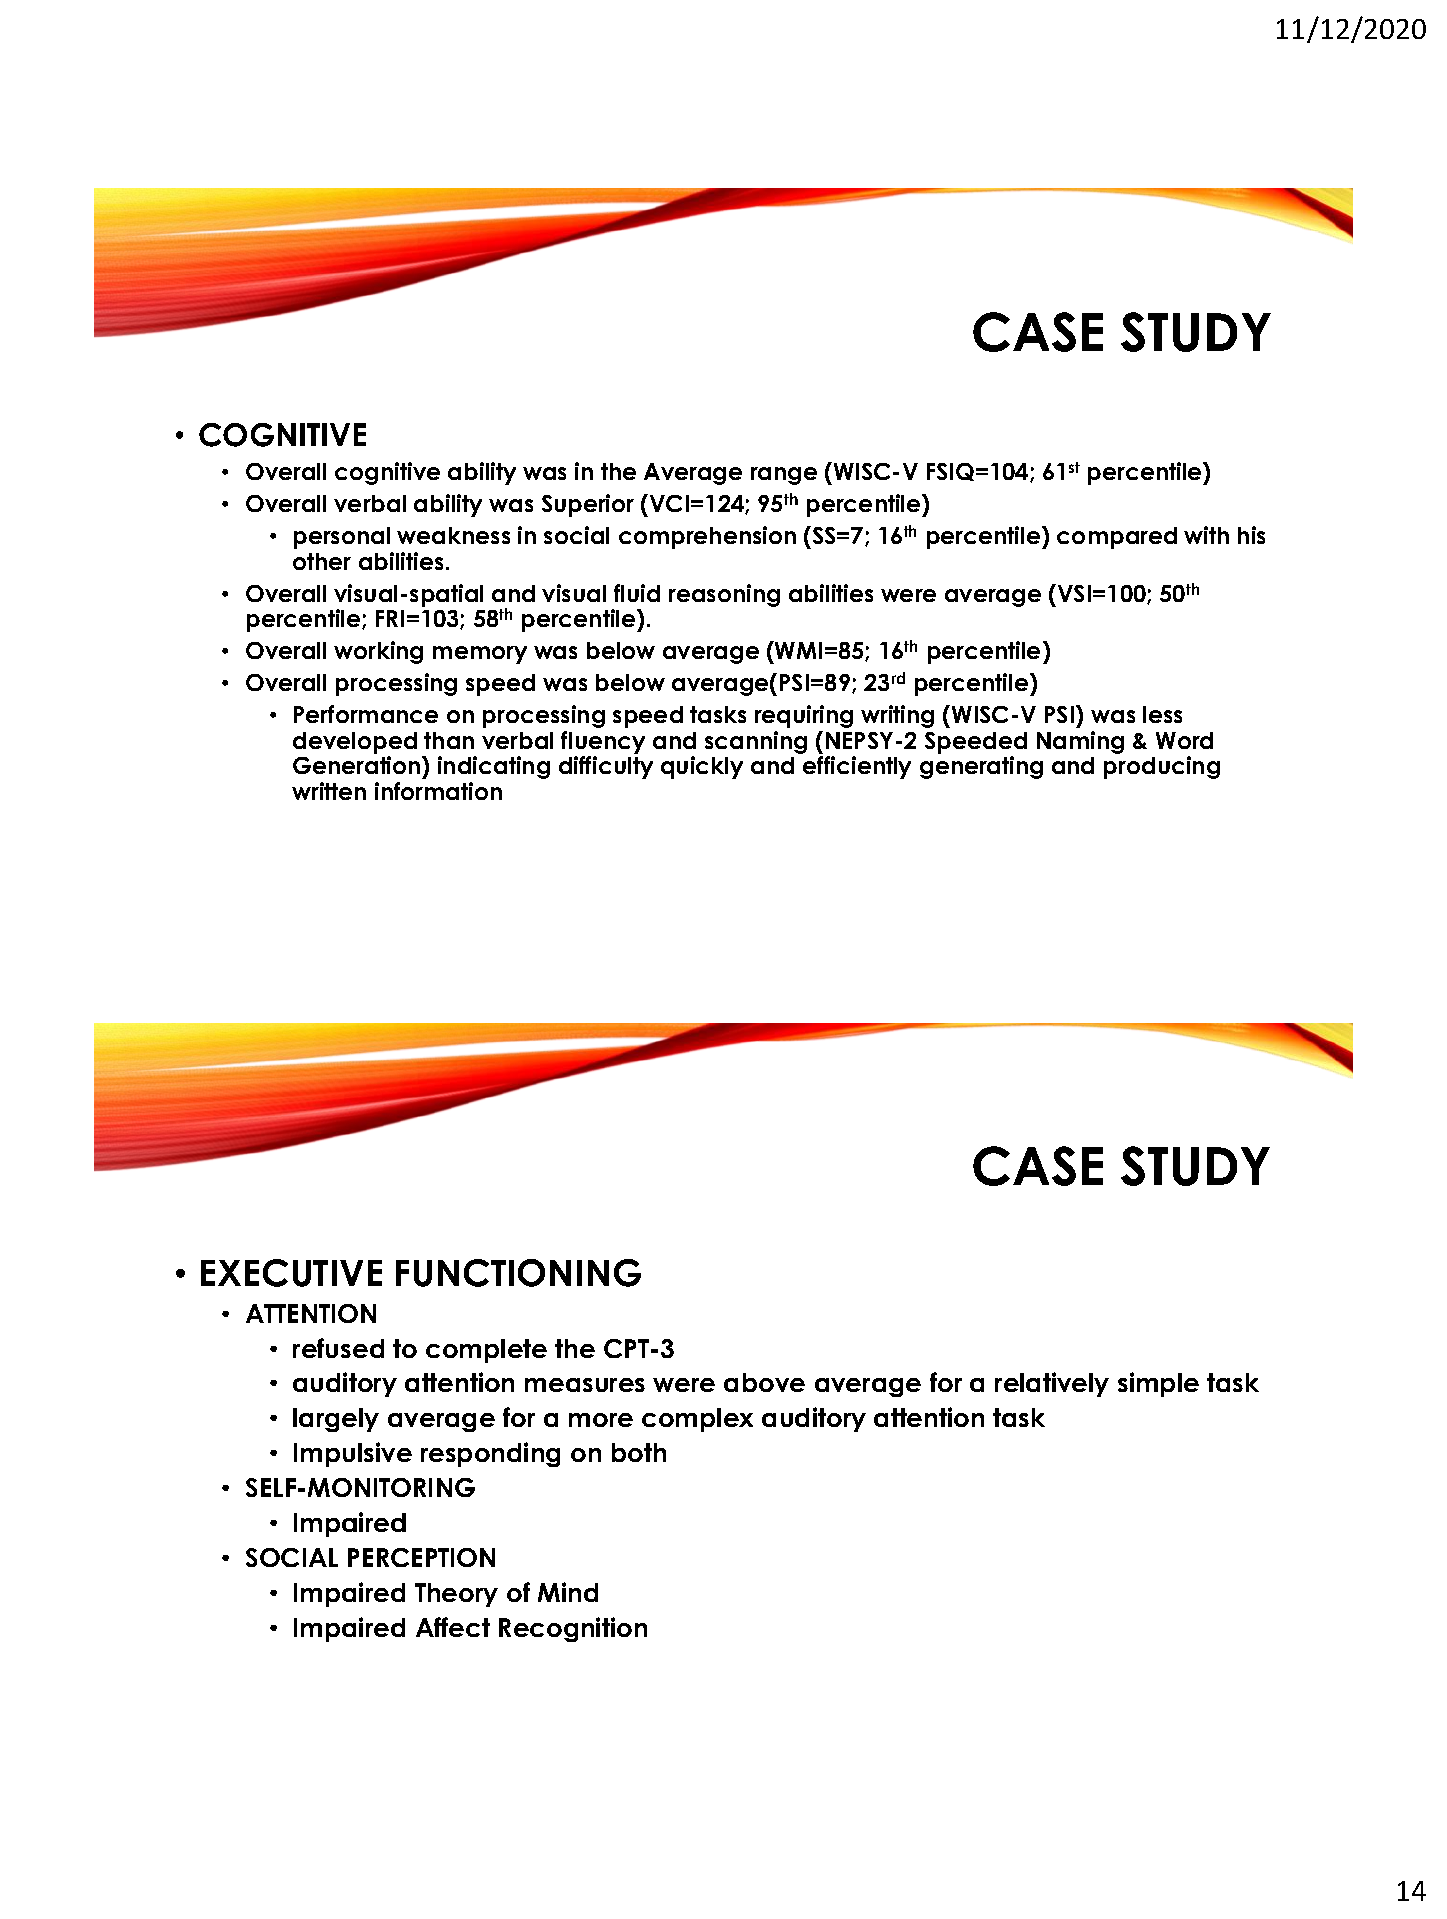 This screenshot has height=1919, width=1447. Describe the element at coordinates (1117, 538) in the screenshot. I see `compared` at that location.
